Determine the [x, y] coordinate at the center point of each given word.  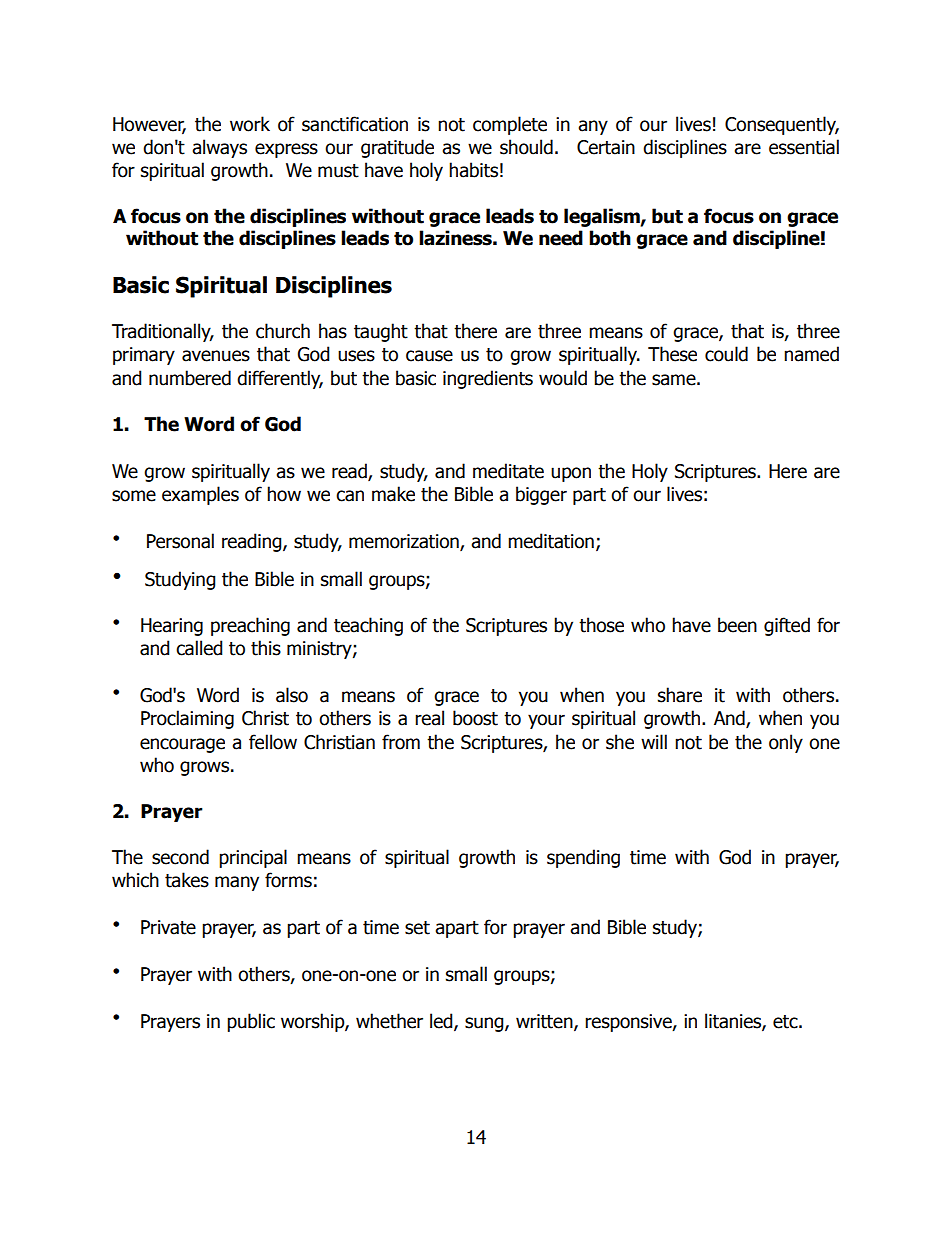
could [726, 354]
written [545, 1022]
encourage [182, 745]
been [737, 625]
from [401, 742]
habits [473, 170]
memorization [405, 542]
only [786, 743]
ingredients [488, 379]
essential [804, 147]
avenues [216, 356]
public [251, 1022]
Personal [180, 541]
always [219, 148]
